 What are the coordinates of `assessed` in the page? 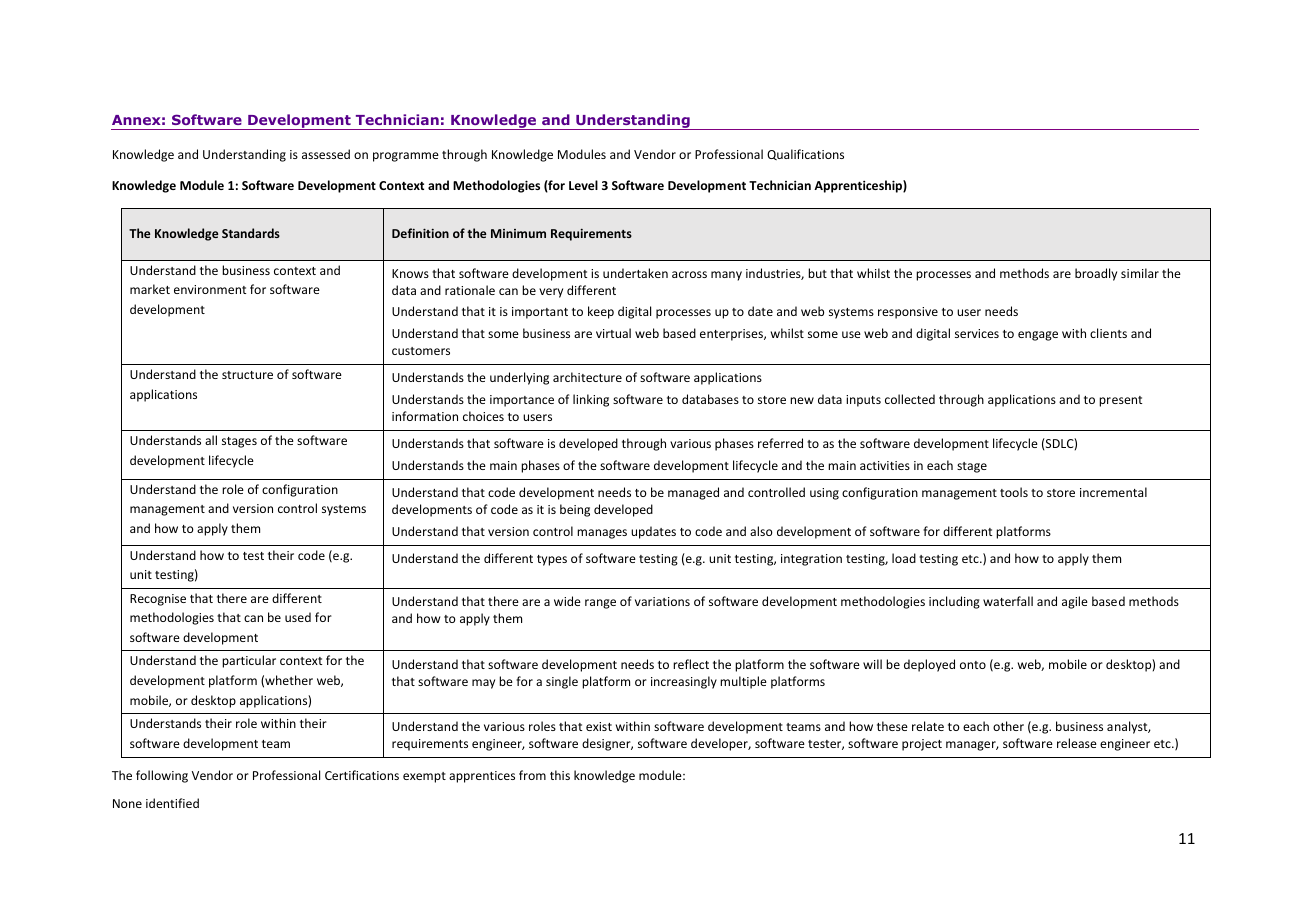 It's located at (326, 154).
